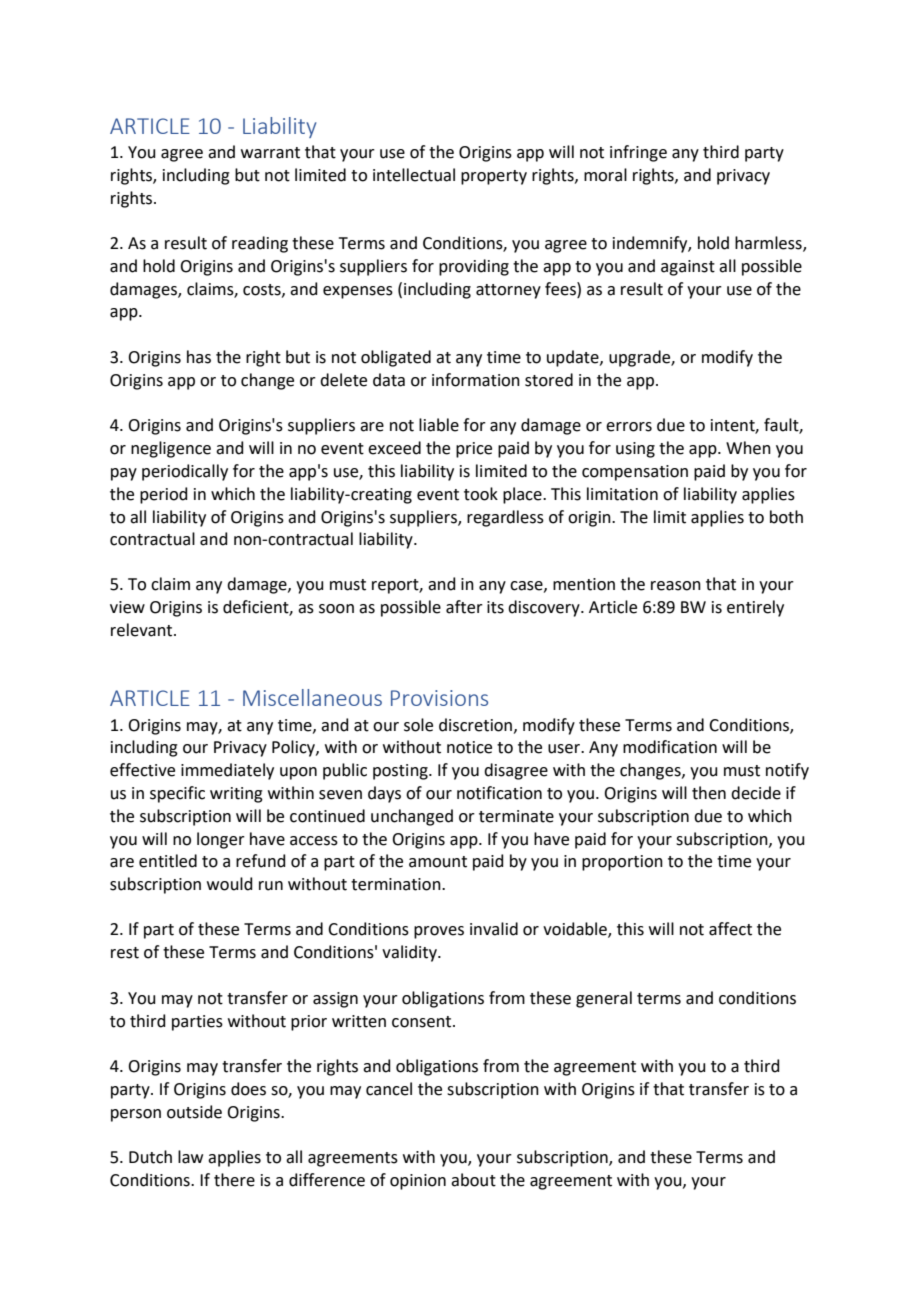 The image size is (924, 1308). What do you see at coordinates (270, 153) in the document?
I see `warrant` at bounding box center [270, 153].
